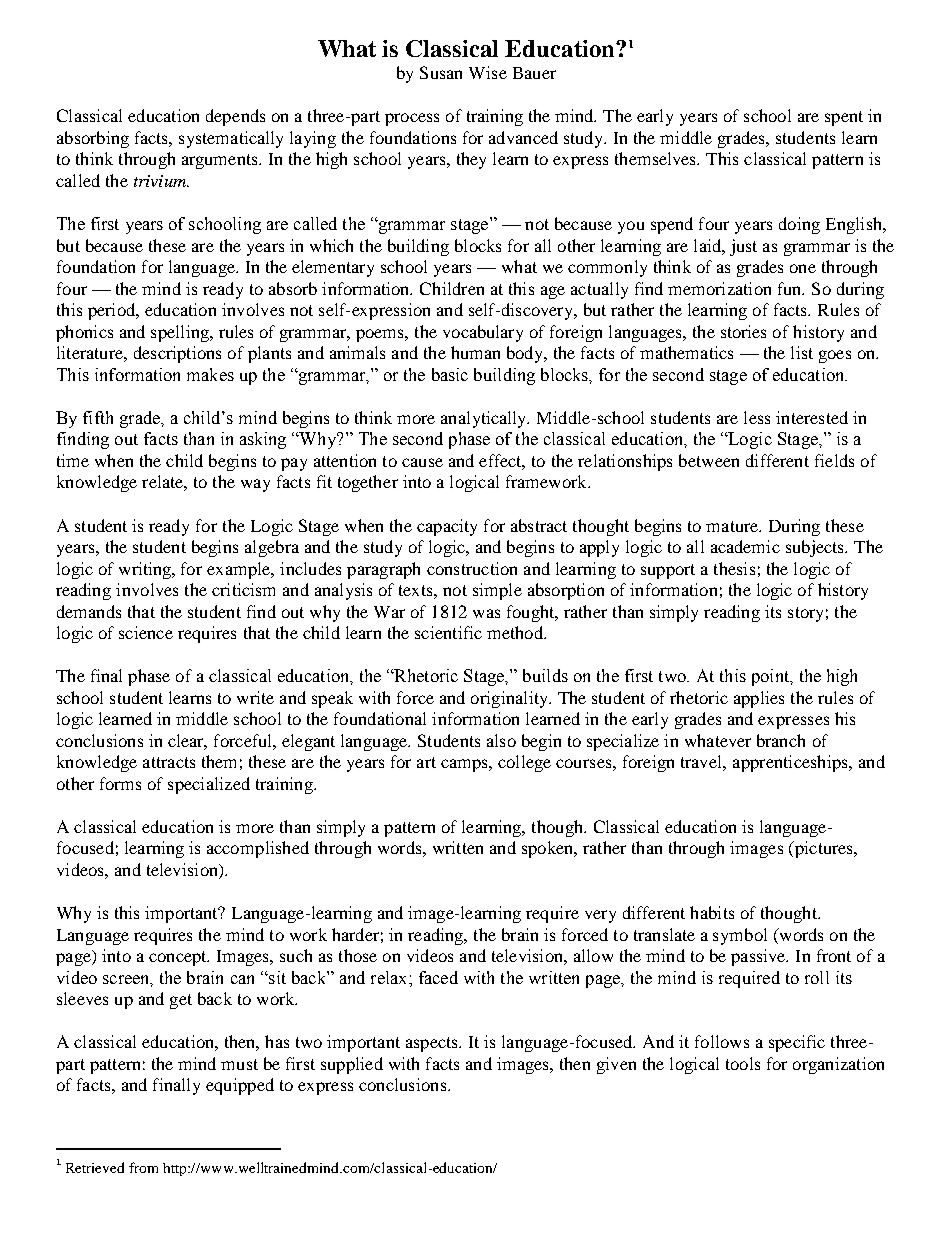  I want to click on Susan, so click(441, 72).
